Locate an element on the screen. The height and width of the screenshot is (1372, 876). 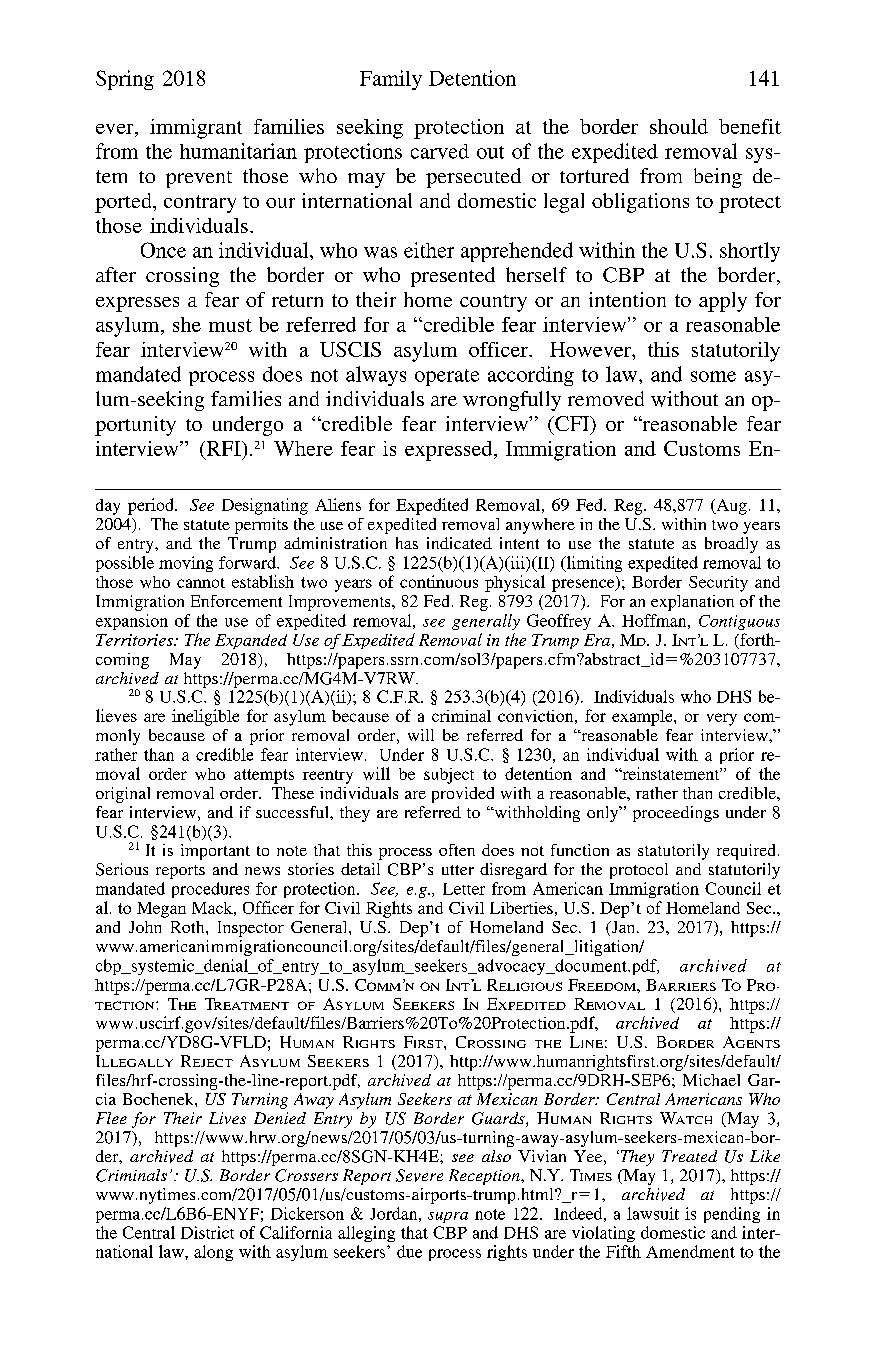
should is located at coordinates (679, 126).
